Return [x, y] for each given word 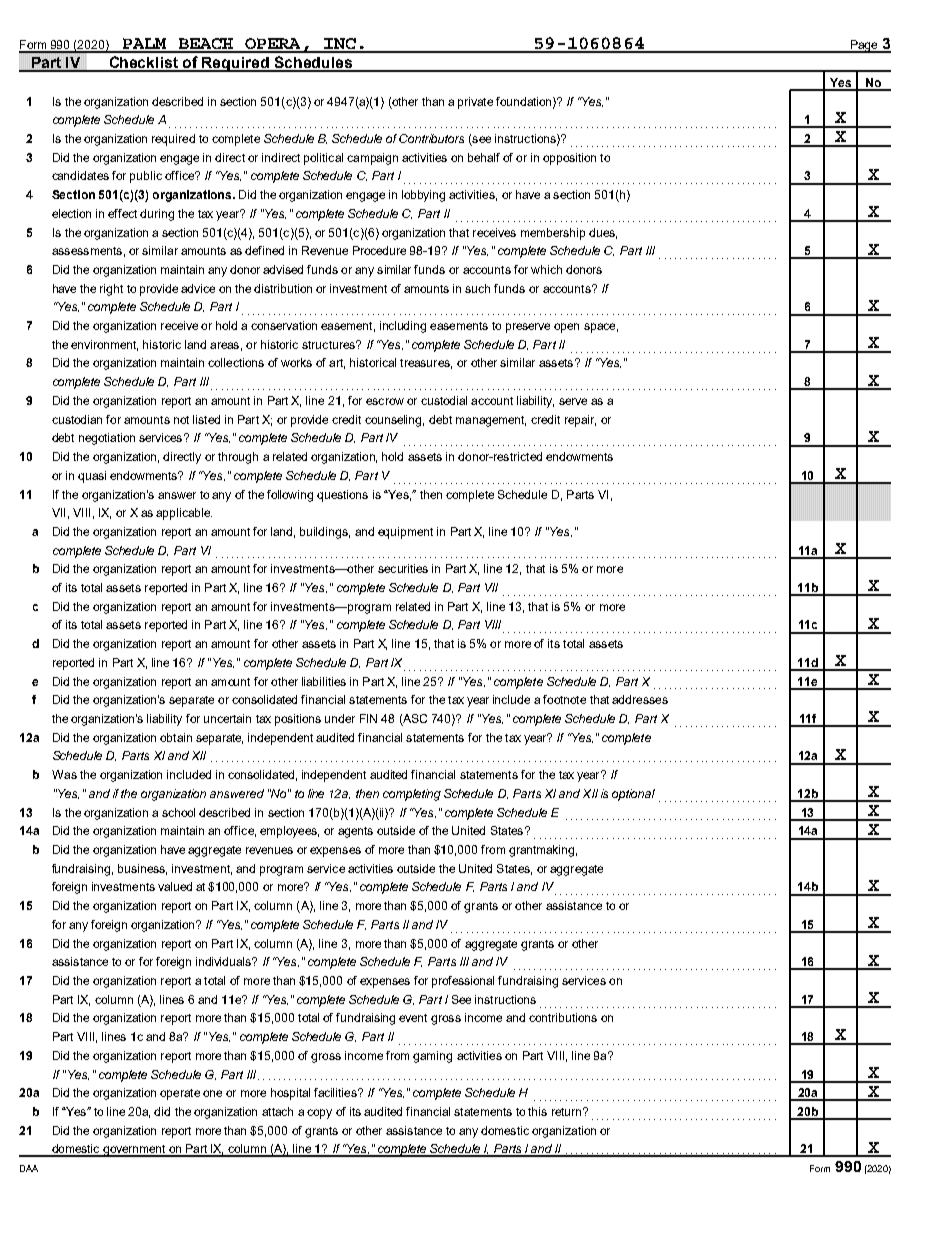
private [475, 103]
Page [864, 46]
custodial [444, 400]
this [537, 1111]
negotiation [107, 439]
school [178, 812]
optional [633, 795]
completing [412, 795]
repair [580, 421]
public [146, 177]
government [134, 1151]
